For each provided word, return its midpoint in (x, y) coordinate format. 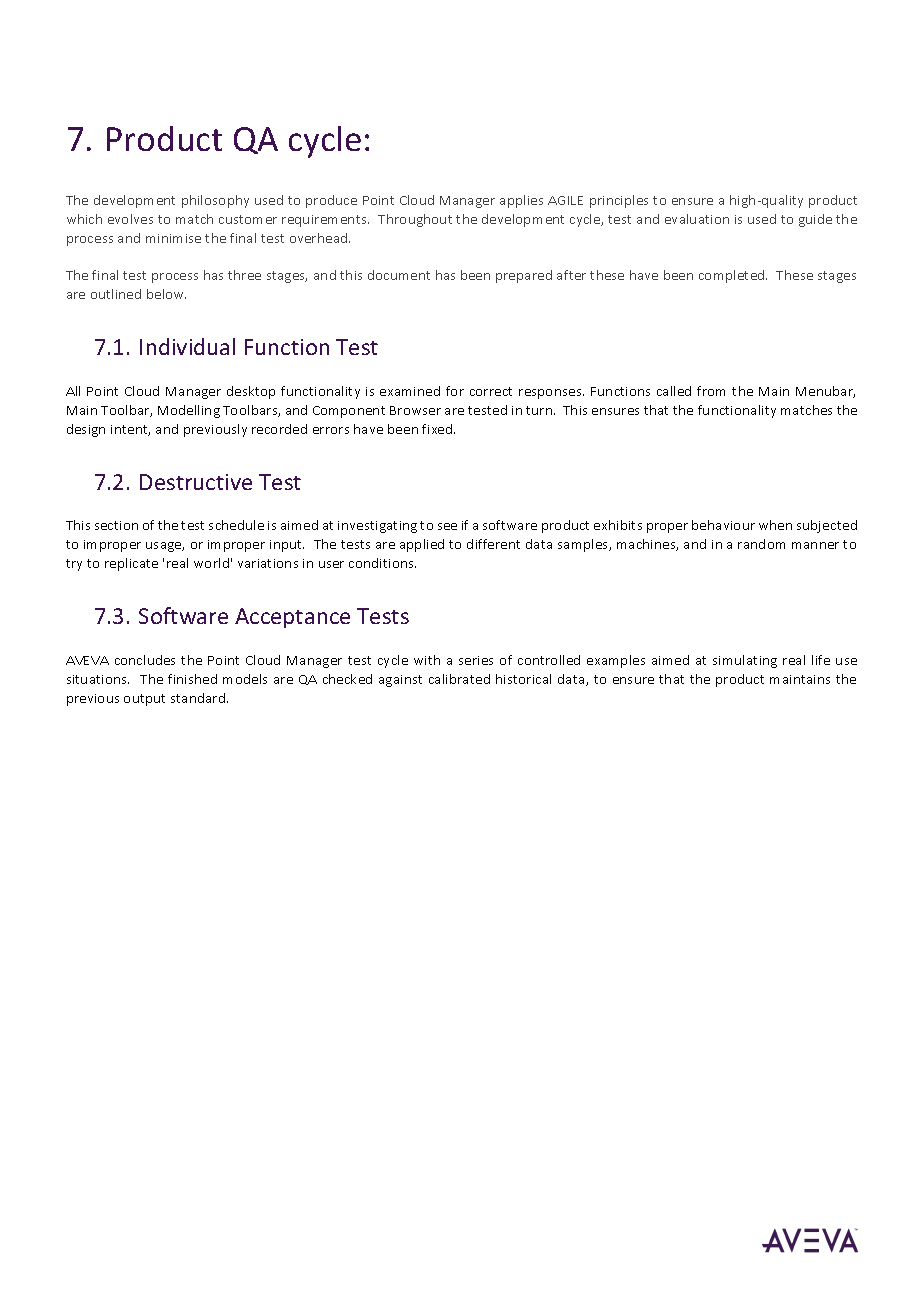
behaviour (723, 525)
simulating (745, 661)
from (711, 391)
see (447, 526)
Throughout (415, 220)
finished (192, 679)
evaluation (697, 219)
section (116, 525)
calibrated (459, 679)
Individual (187, 346)
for (455, 391)
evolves (130, 219)
